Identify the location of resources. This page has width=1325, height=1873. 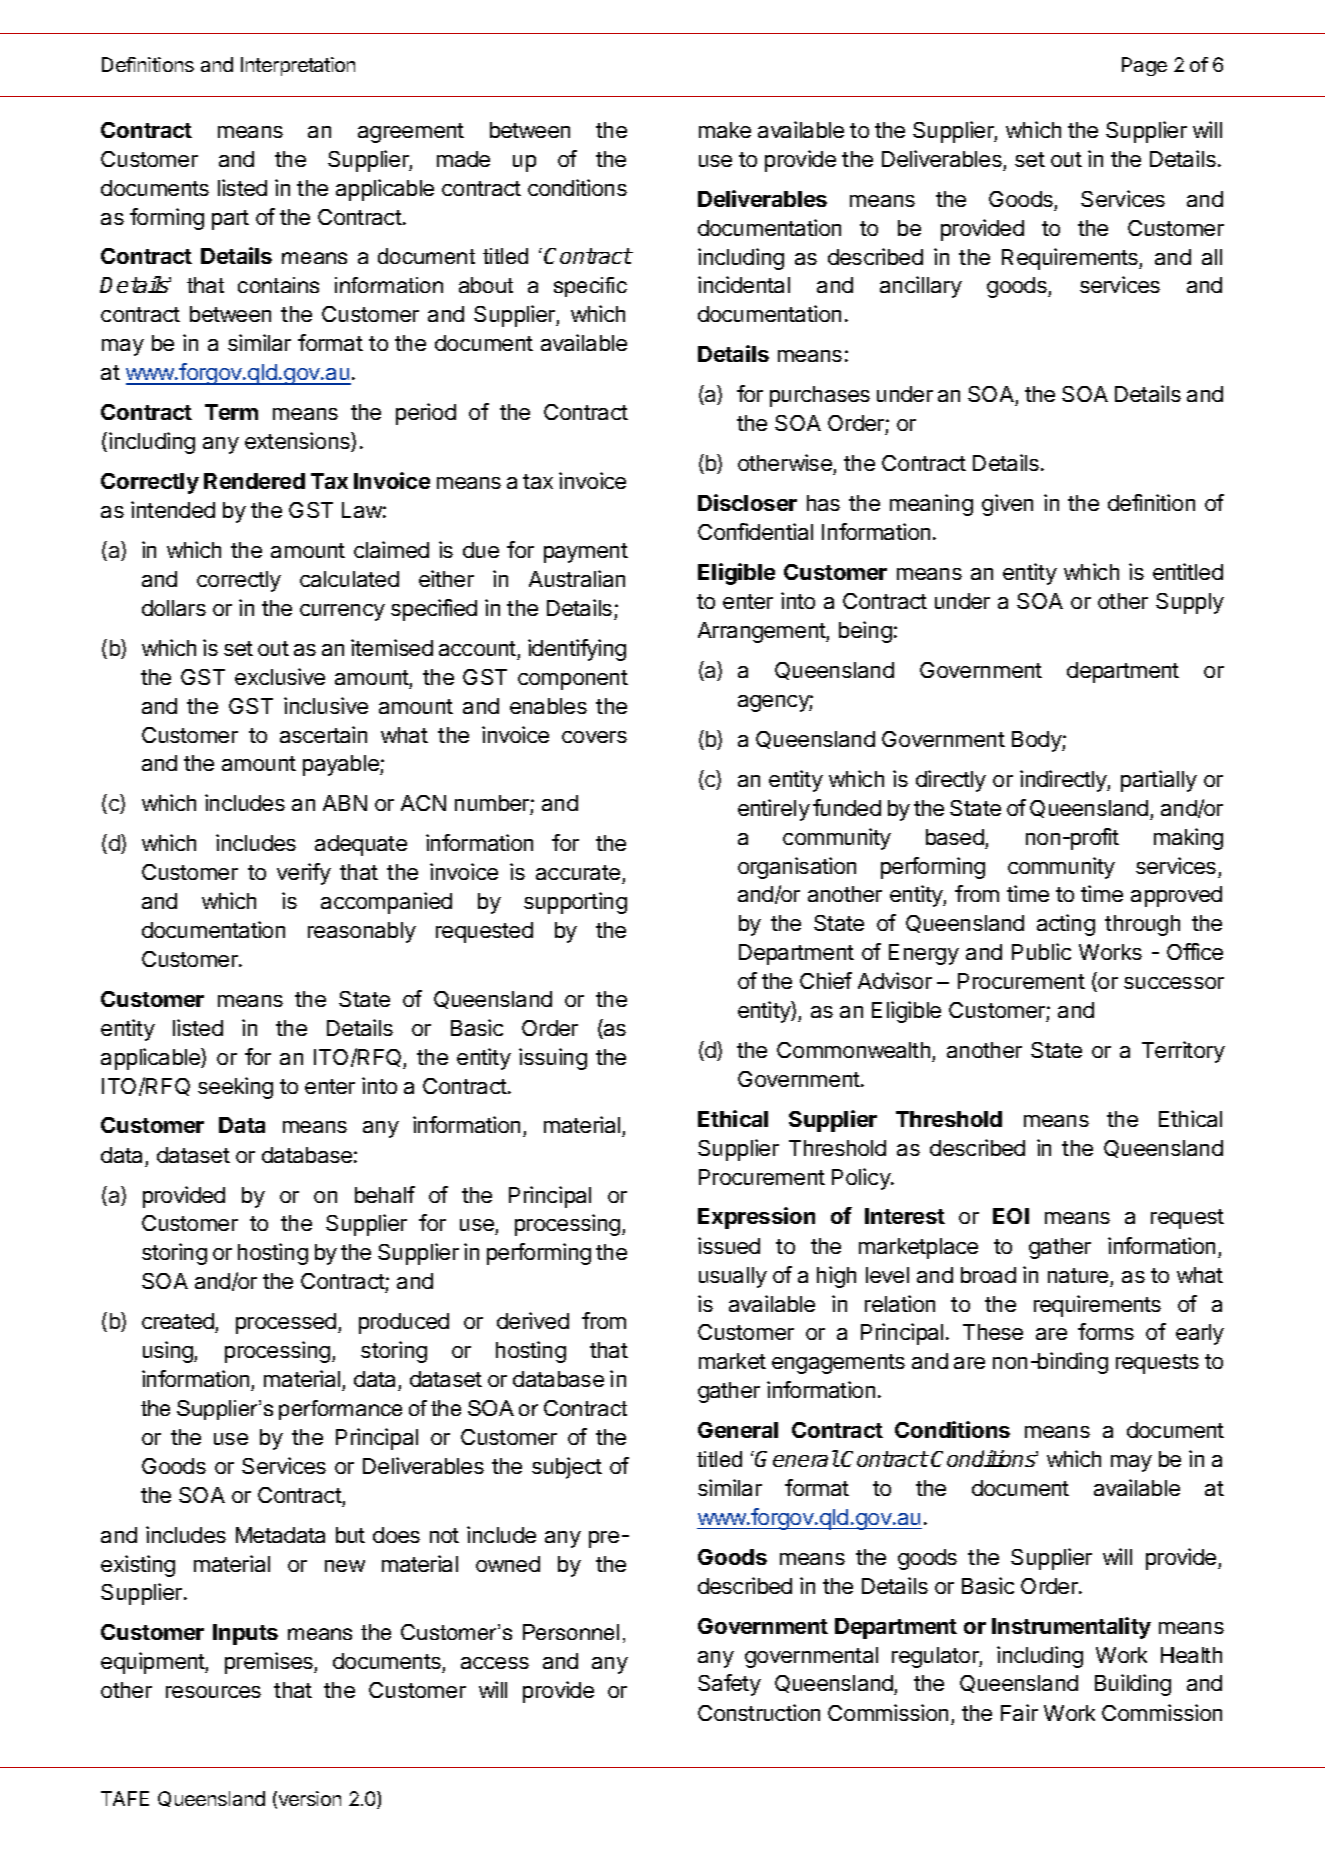
(213, 1692).
